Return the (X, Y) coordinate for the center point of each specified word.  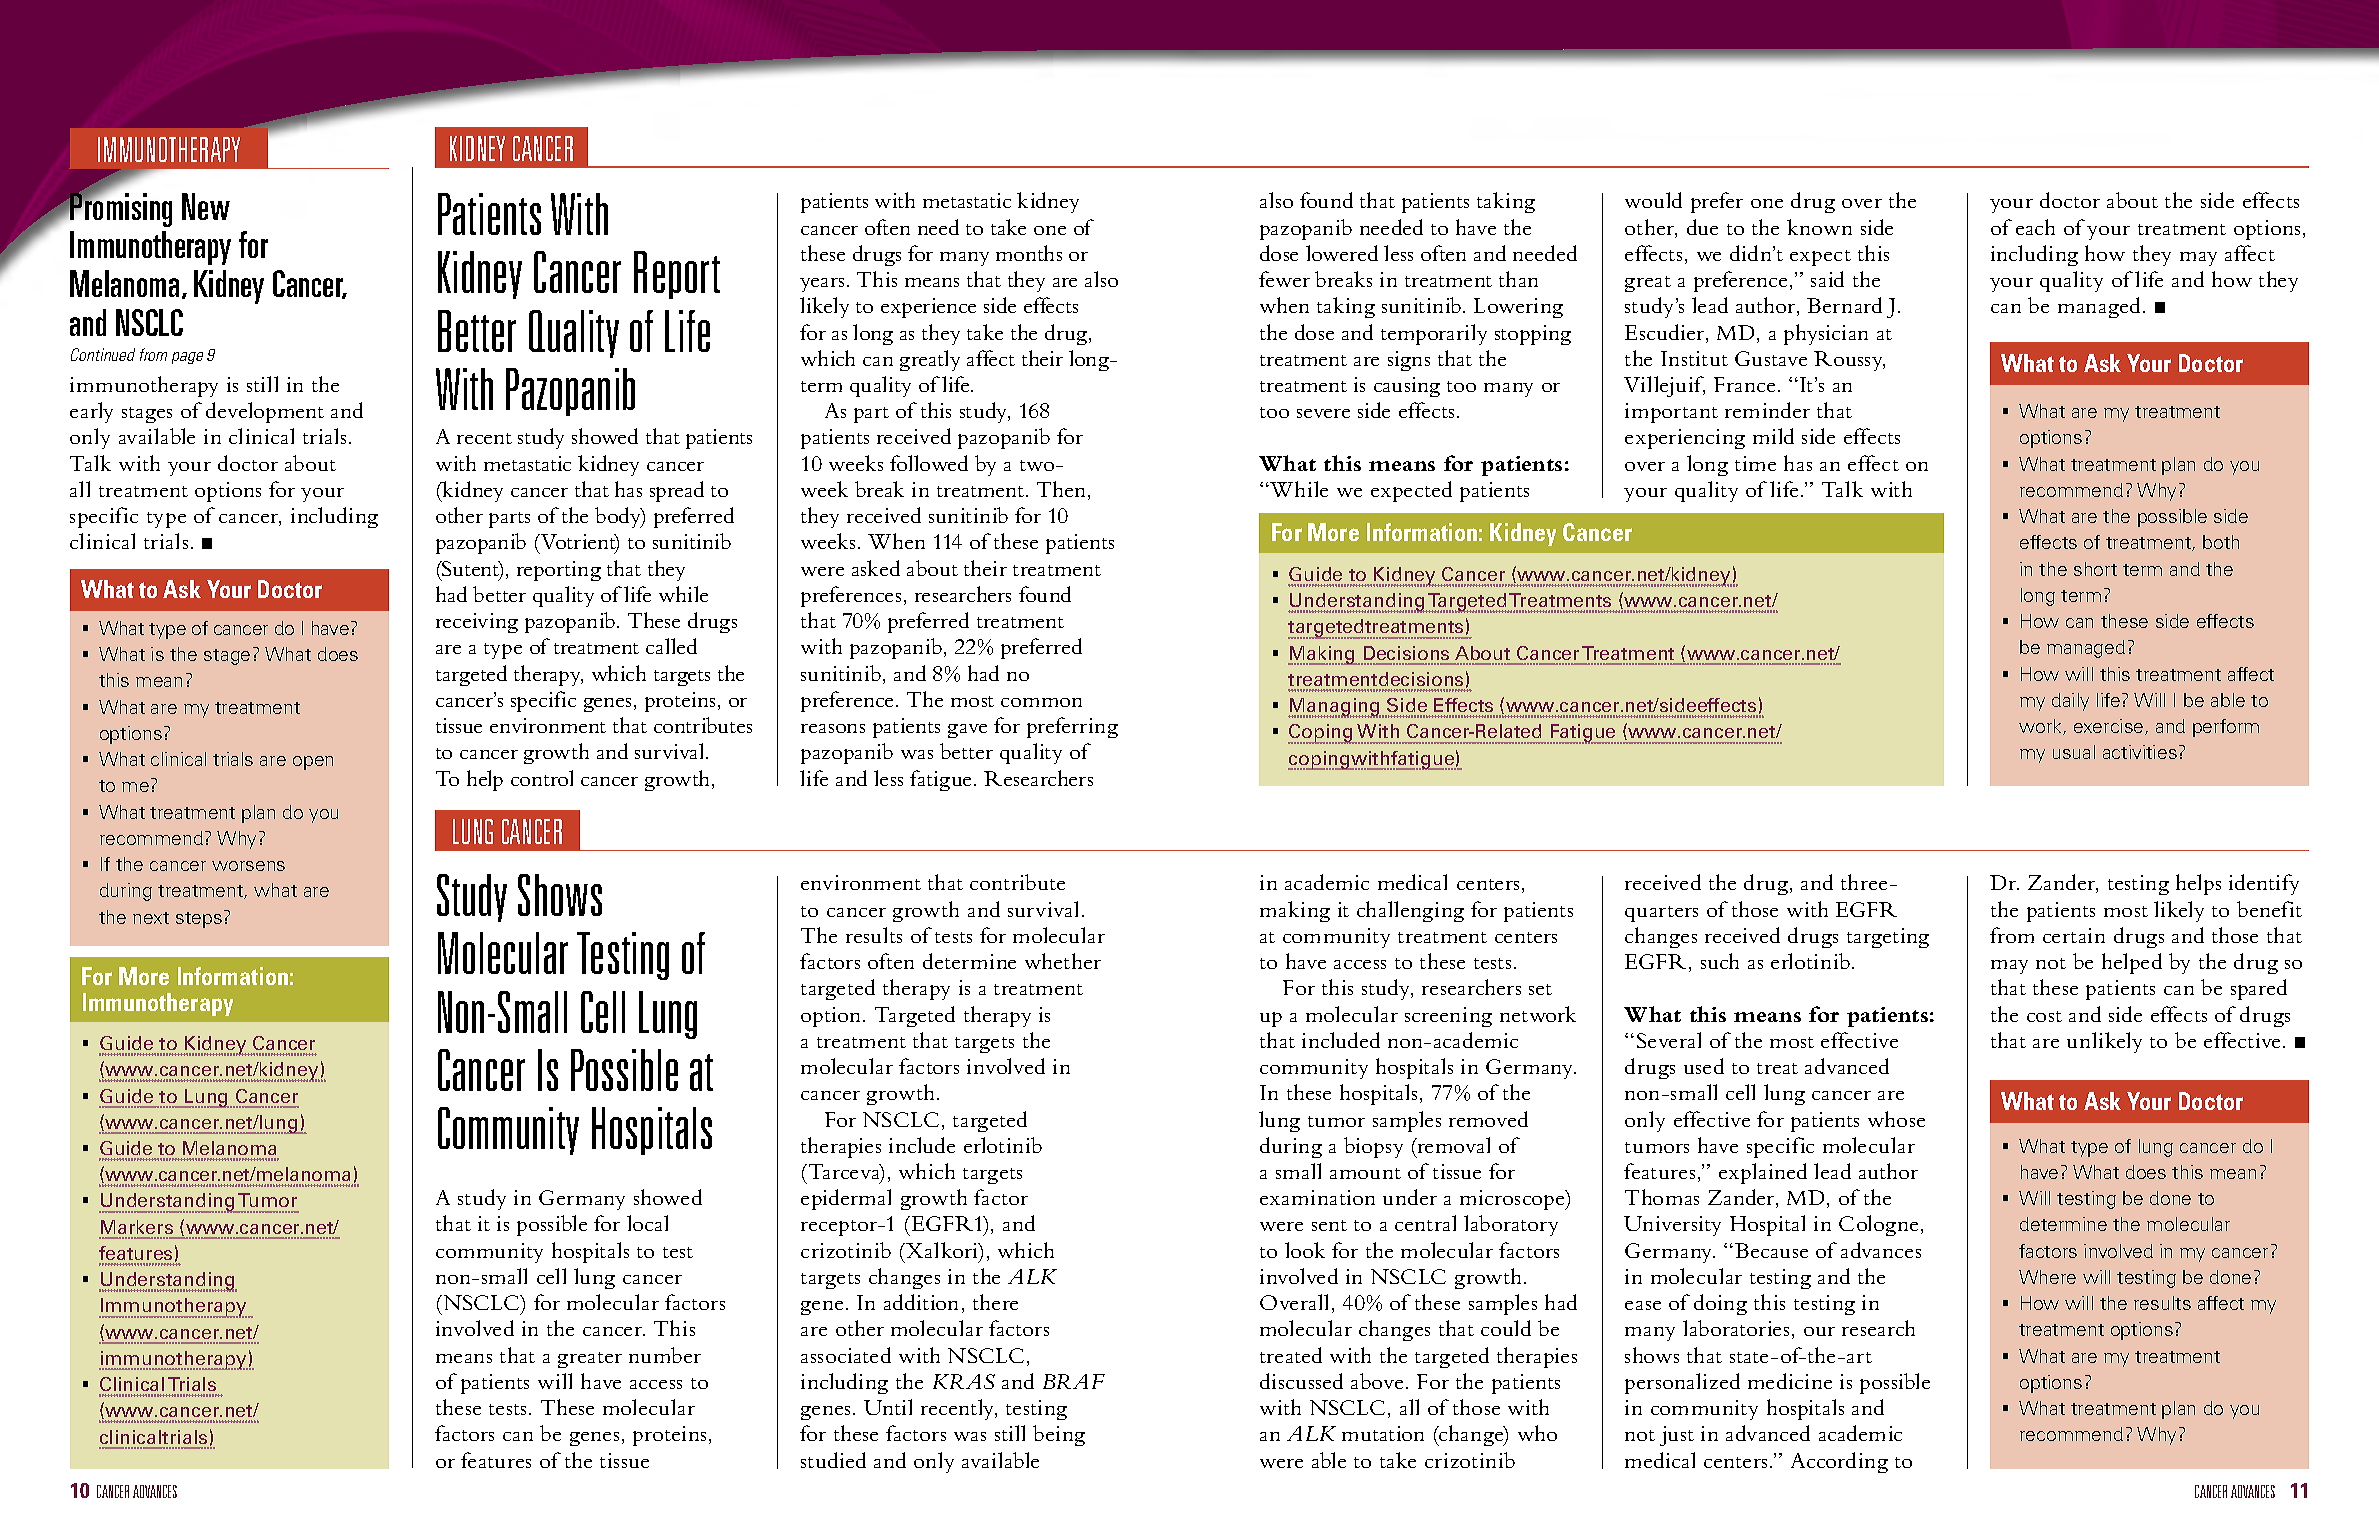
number (665, 1355)
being (1059, 1435)
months (1029, 253)
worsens (248, 866)
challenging (1410, 911)
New (206, 206)
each (2035, 227)
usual (2074, 752)
